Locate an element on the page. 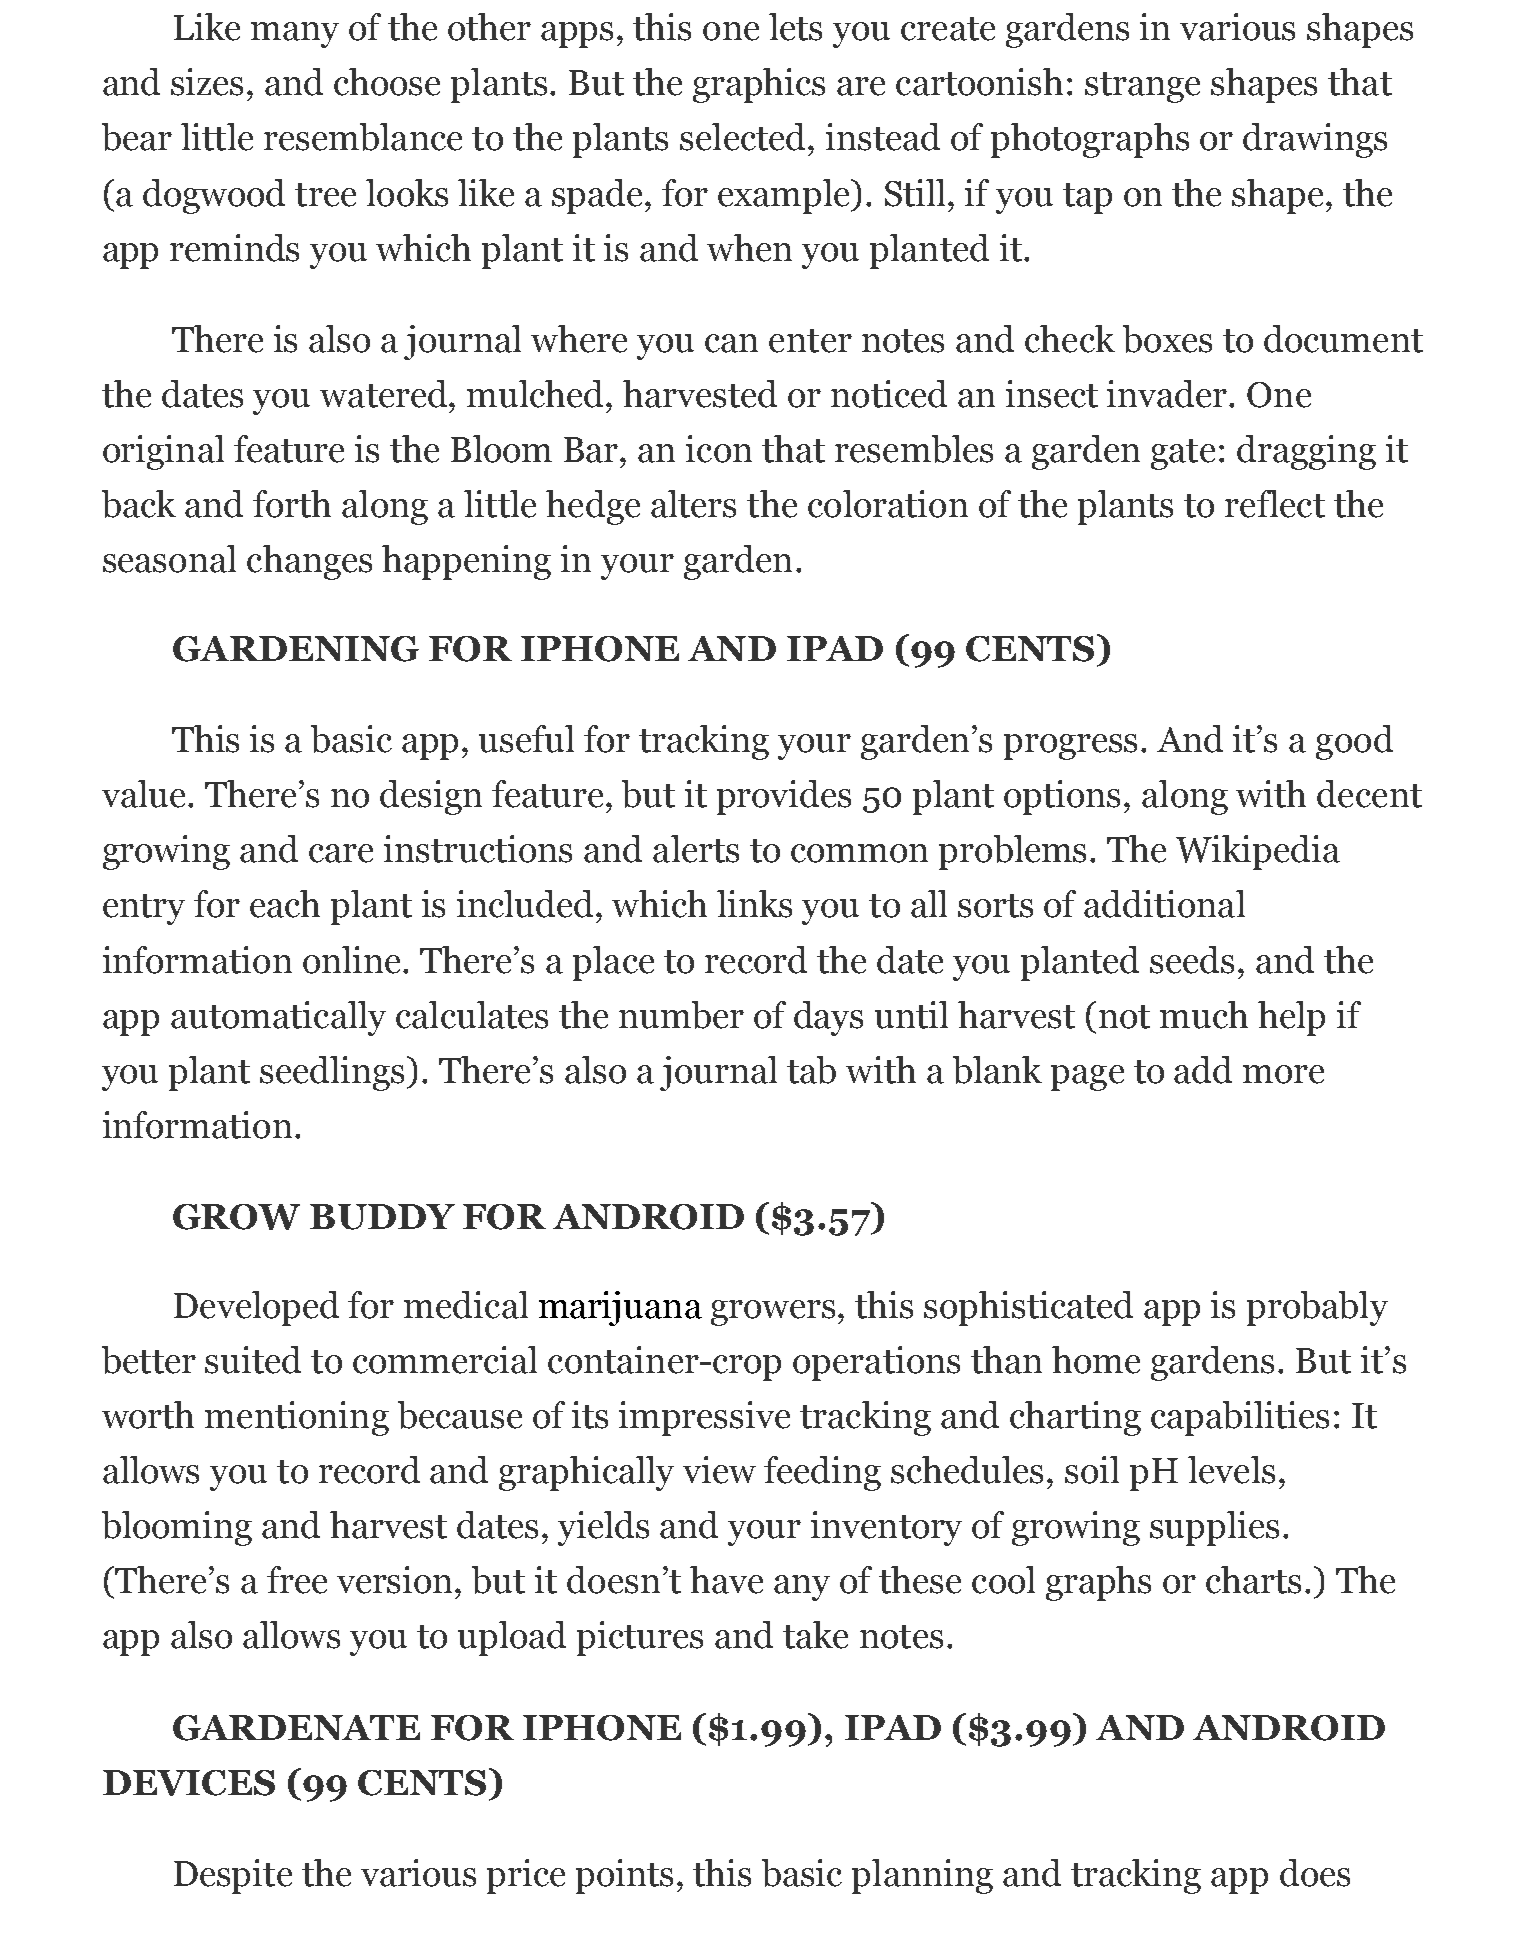  strange is located at coordinates (1142, 87).
